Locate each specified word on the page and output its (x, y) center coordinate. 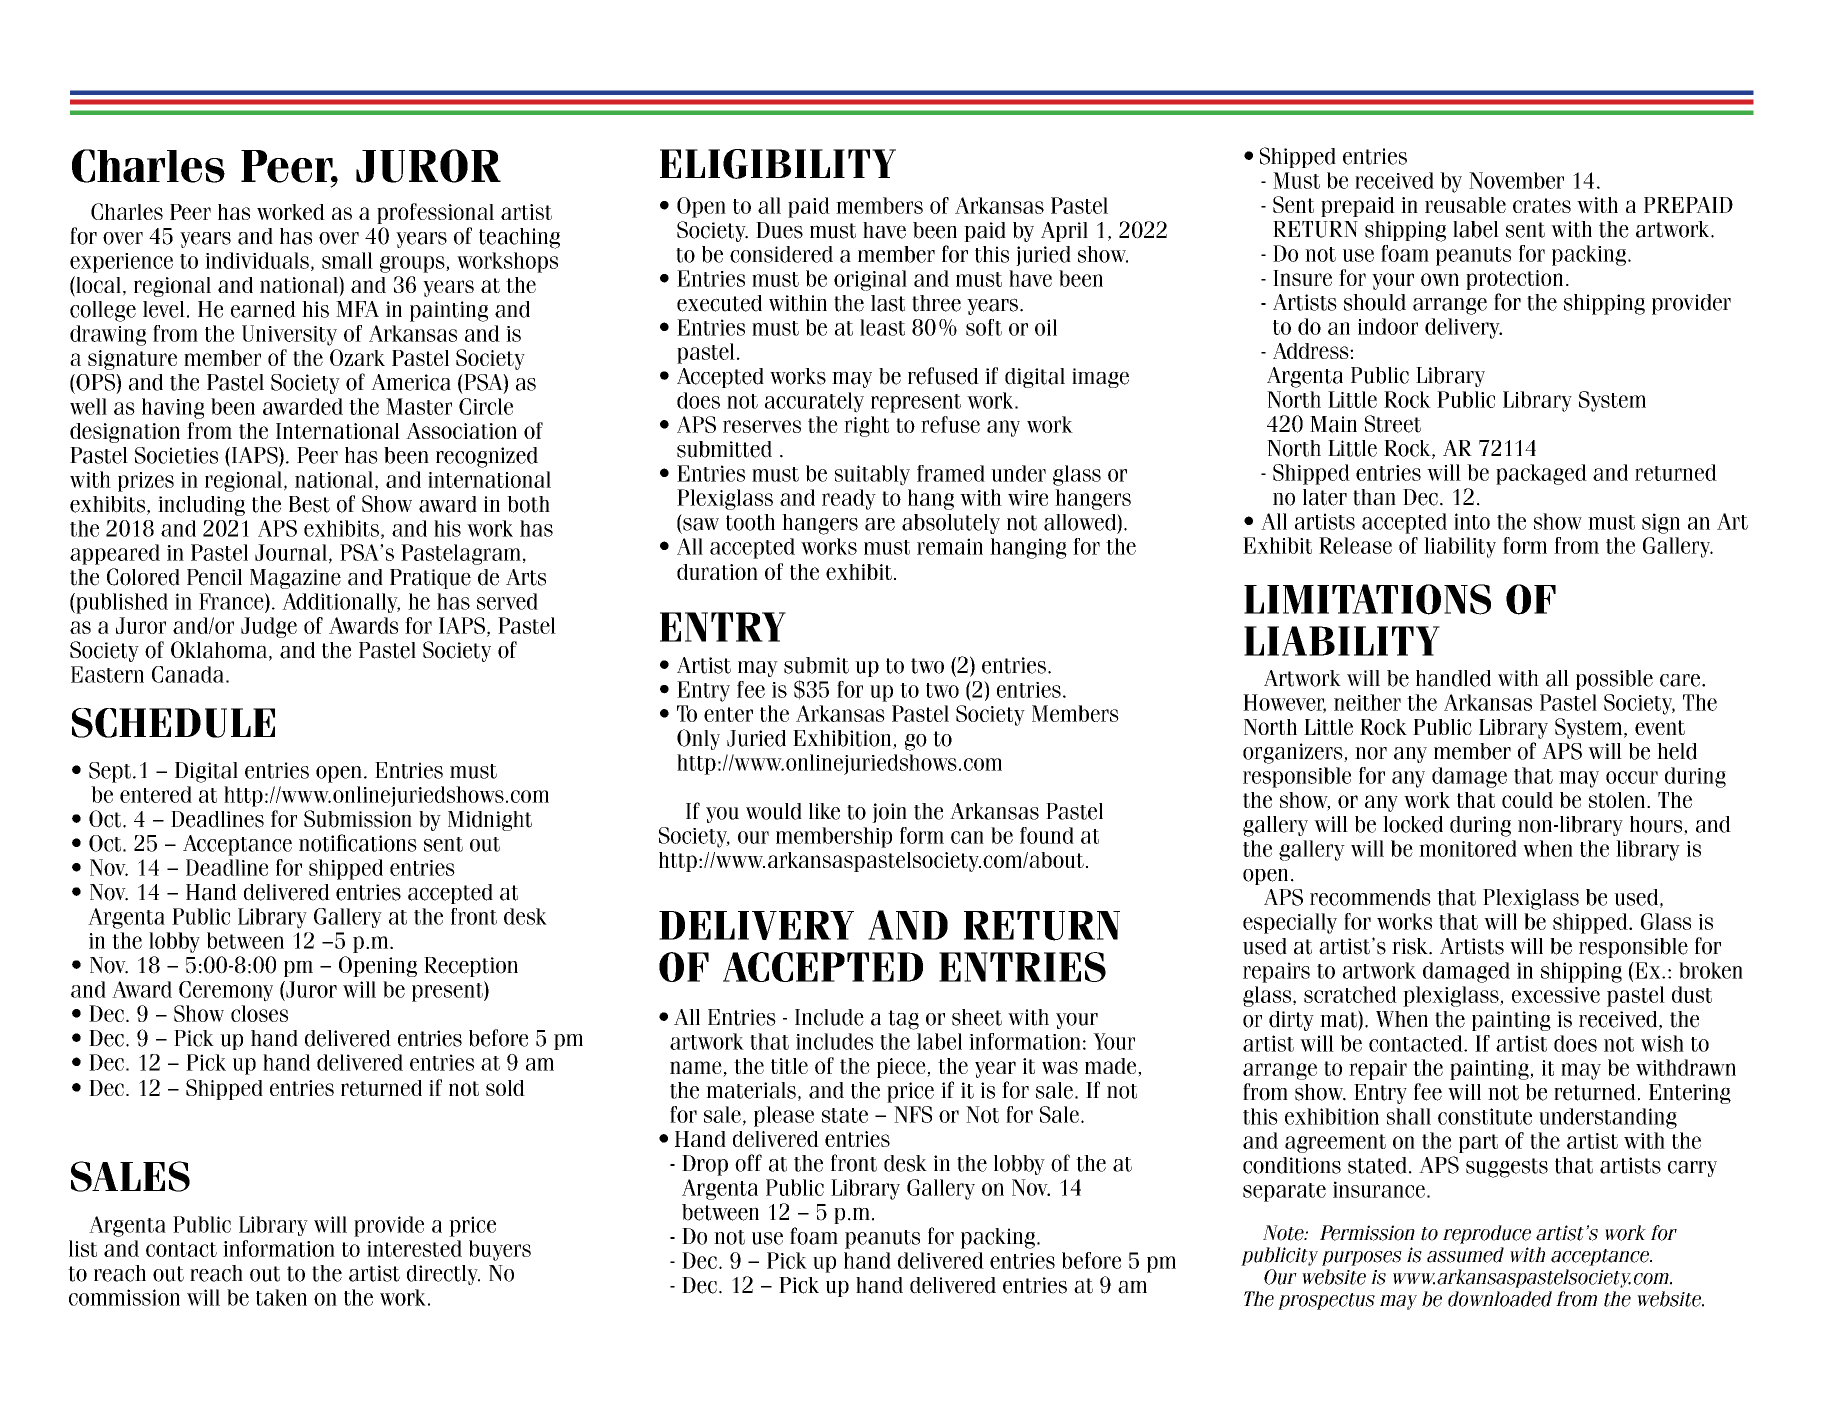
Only (698, 739)
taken (281, 1297)
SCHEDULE (173, 723)
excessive (1556, 995)
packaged (1541, 474)
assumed (1465, 1255)
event (1660, 727)
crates (1542, 205)
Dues (779, 230)
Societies (176, 455)
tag (903, 1020)
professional (435, 213)
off (748, 1163)
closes (259, 1013)
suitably (872, 475)
